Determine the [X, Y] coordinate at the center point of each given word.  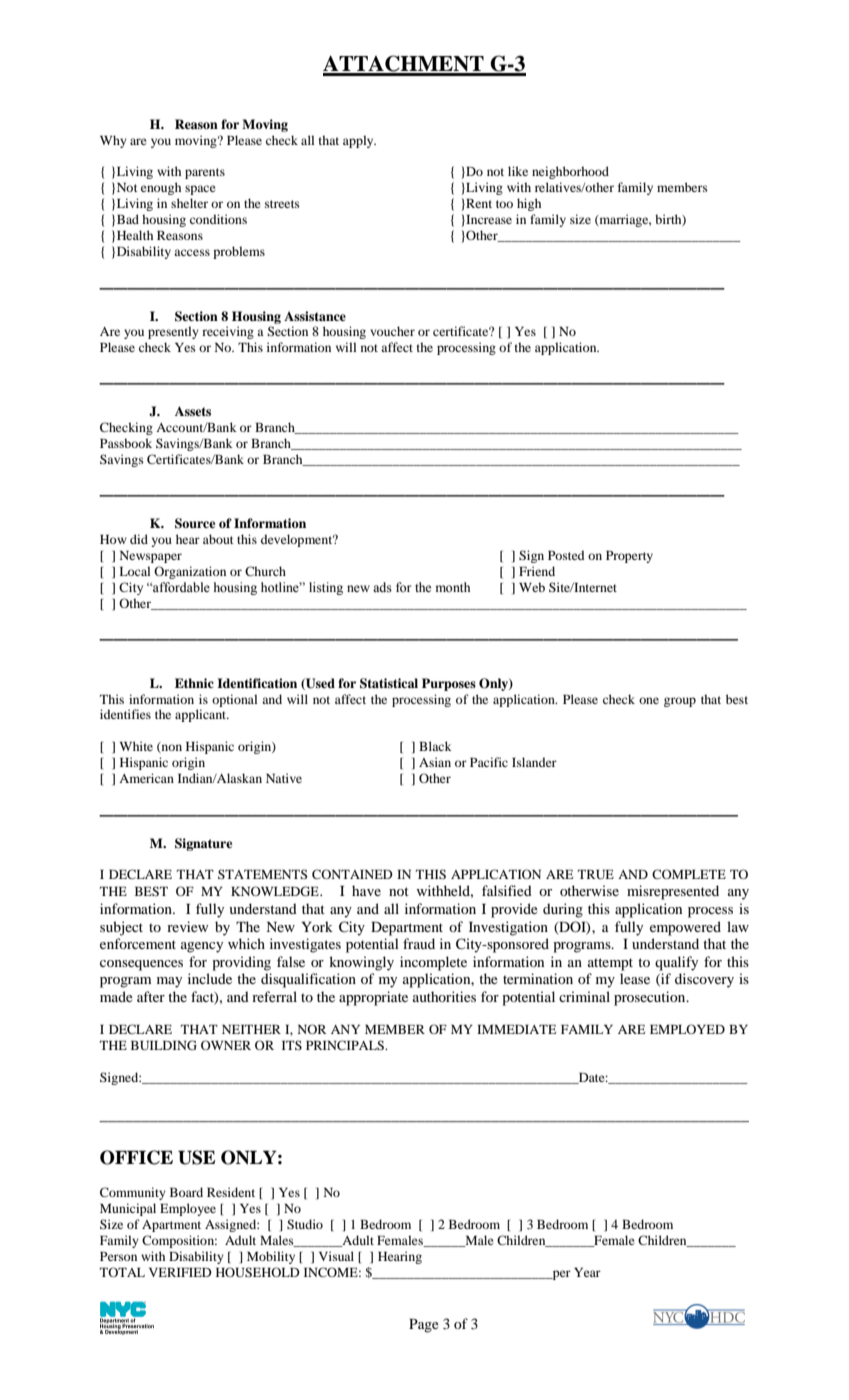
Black [435, 746]
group [680, 702]
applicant [202, 715]
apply [359, 141]
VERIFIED [180, 1272]
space [200, 190]
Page [424, 1326]
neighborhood [570, 172]
